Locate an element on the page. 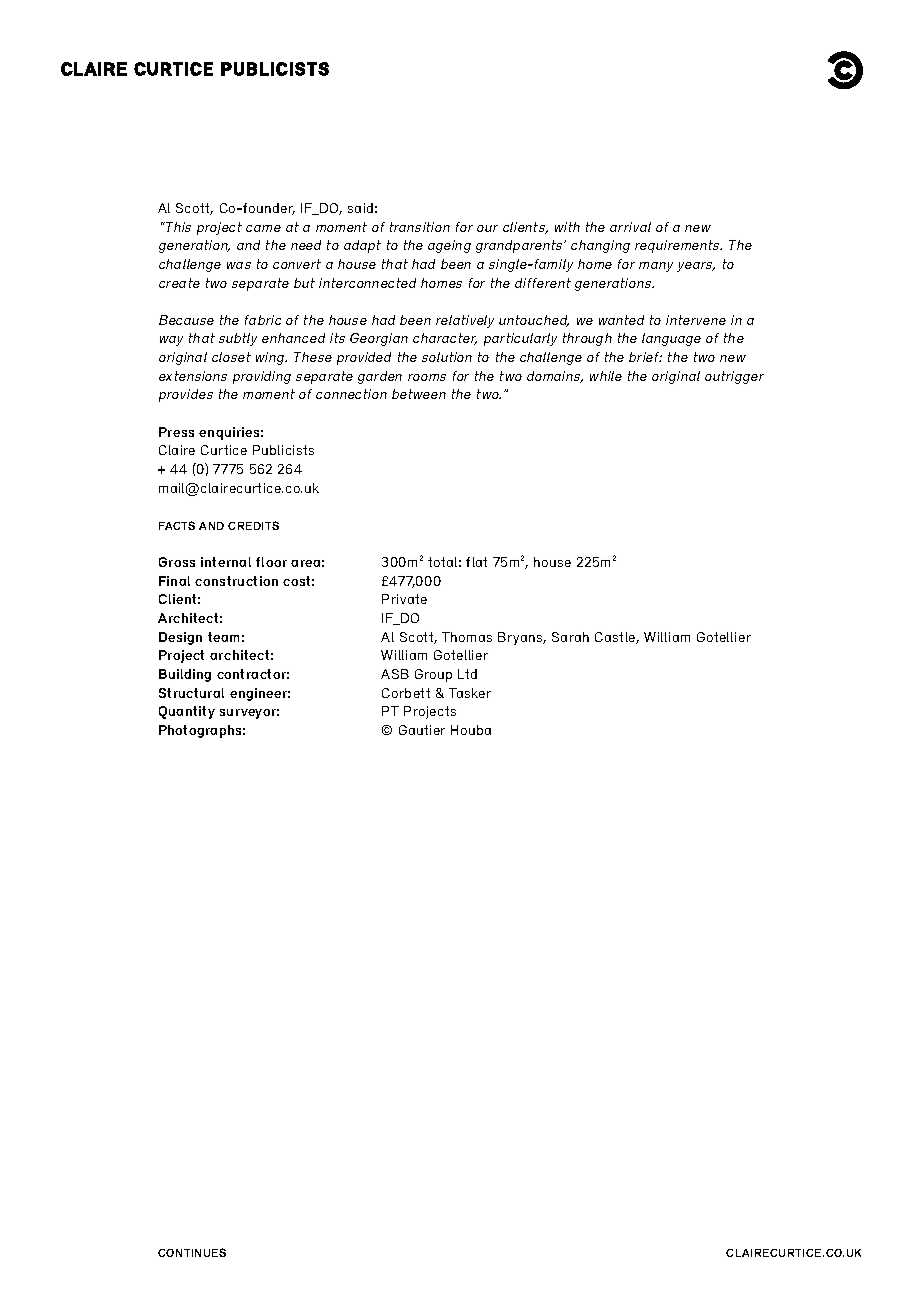 This image has height=1308, width=924. flat is located at coordinates (476, 562).
